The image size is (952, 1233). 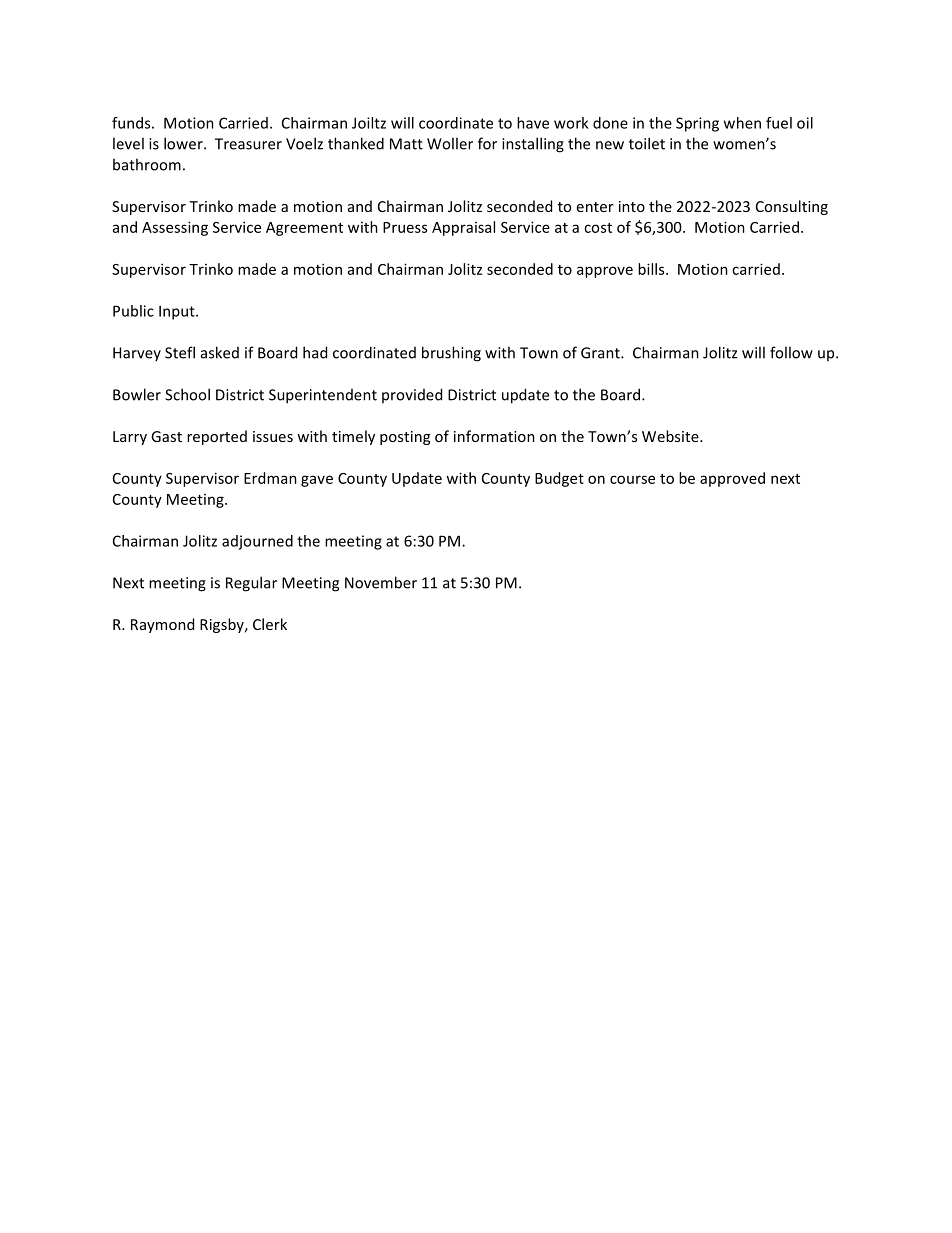 What do you see at coordinates (451, 354) in the screenshot?
I see `brushing` at bounding box center [451, 354].
